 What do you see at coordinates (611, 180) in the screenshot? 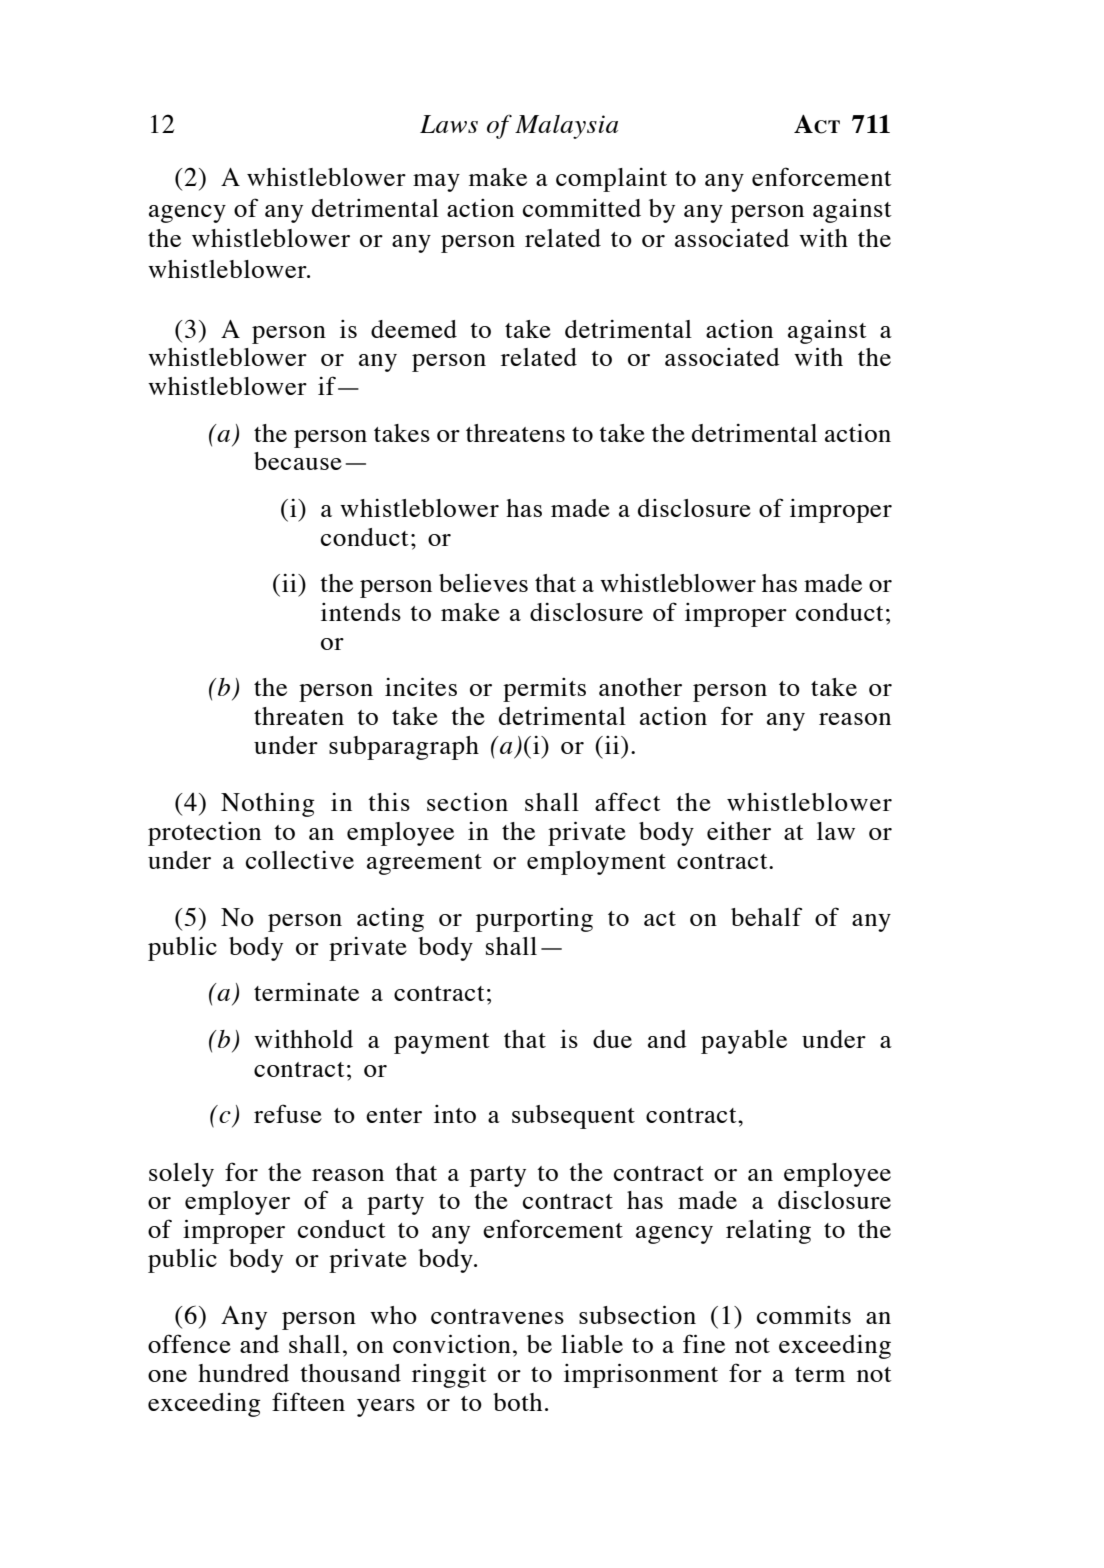
I see `complaint` at bounding box center [611, 180].
